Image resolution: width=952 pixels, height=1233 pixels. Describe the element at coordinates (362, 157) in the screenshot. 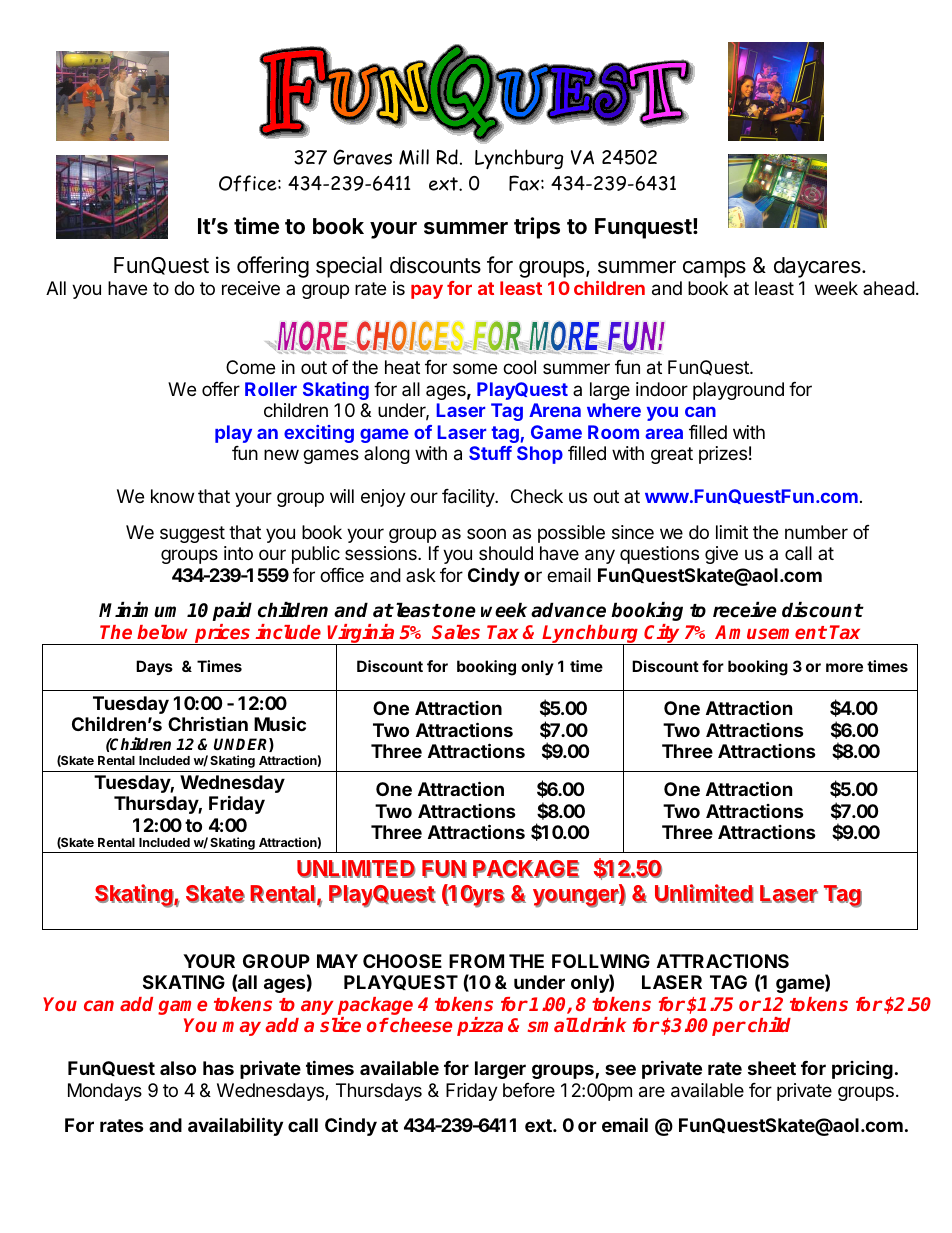

I see `Graves` at that location.
